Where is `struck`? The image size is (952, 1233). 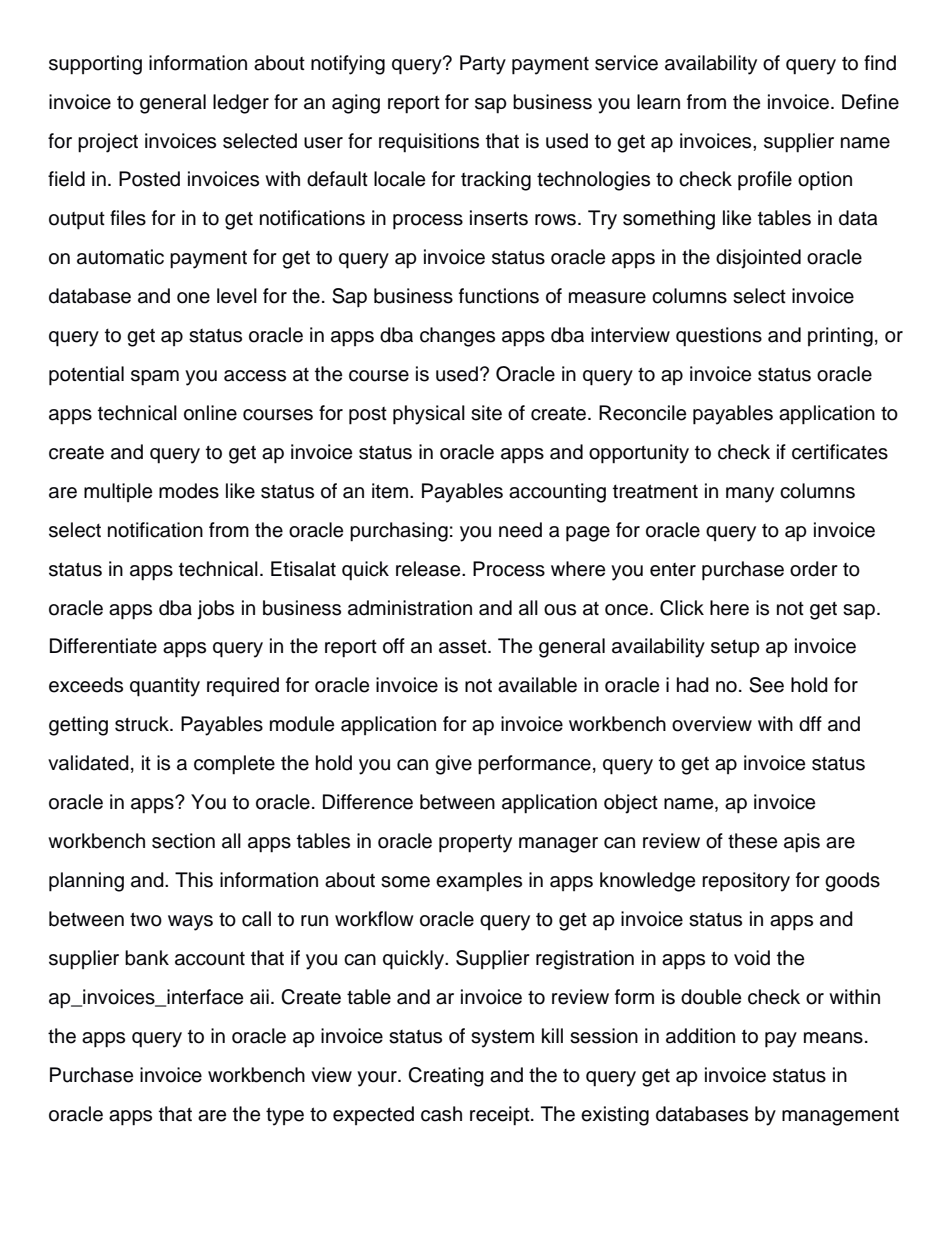
struck is located at coordinates (143, 724).
